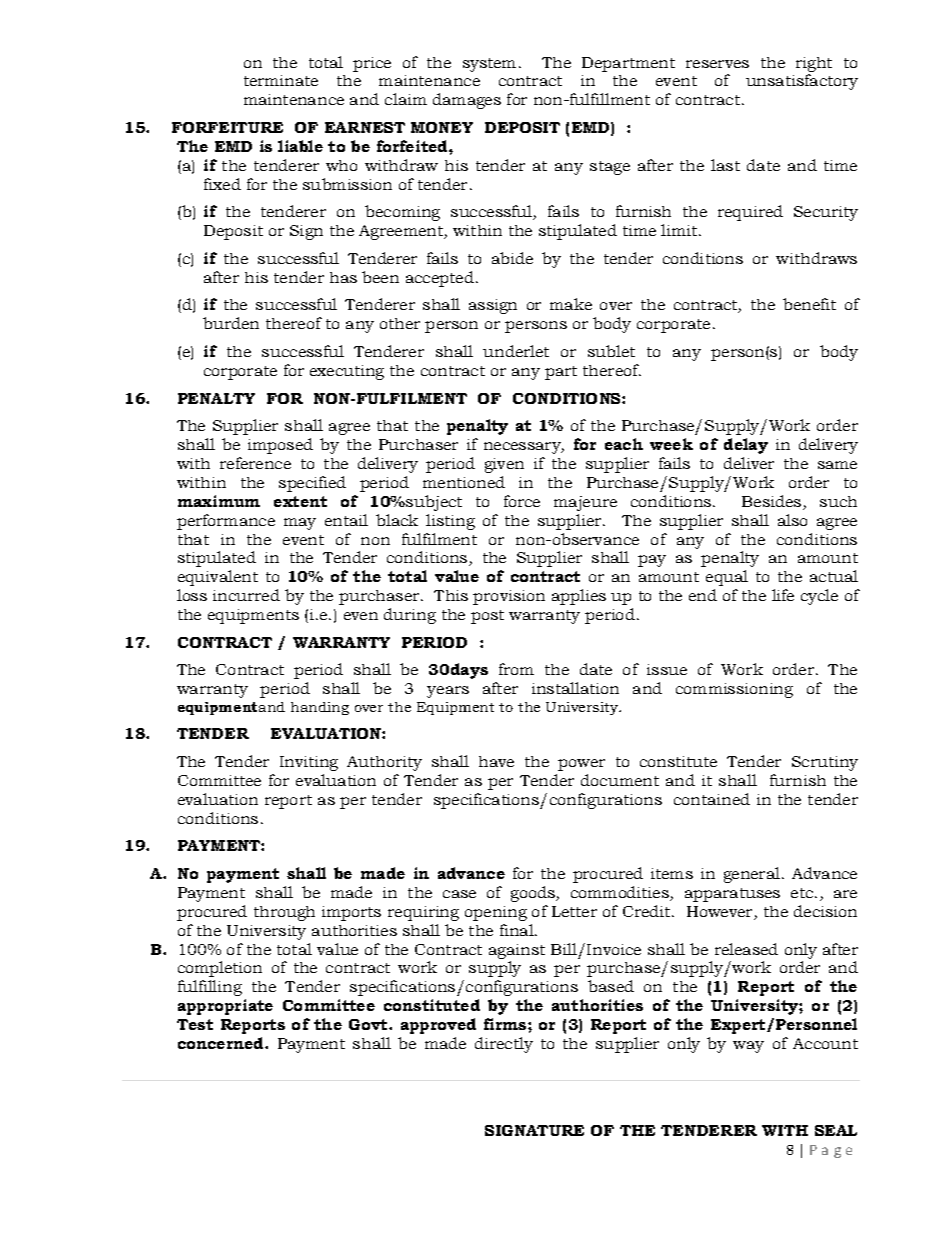 The width and height of the page is (952, 1233). I want to click on way, so click(748, 1047).
